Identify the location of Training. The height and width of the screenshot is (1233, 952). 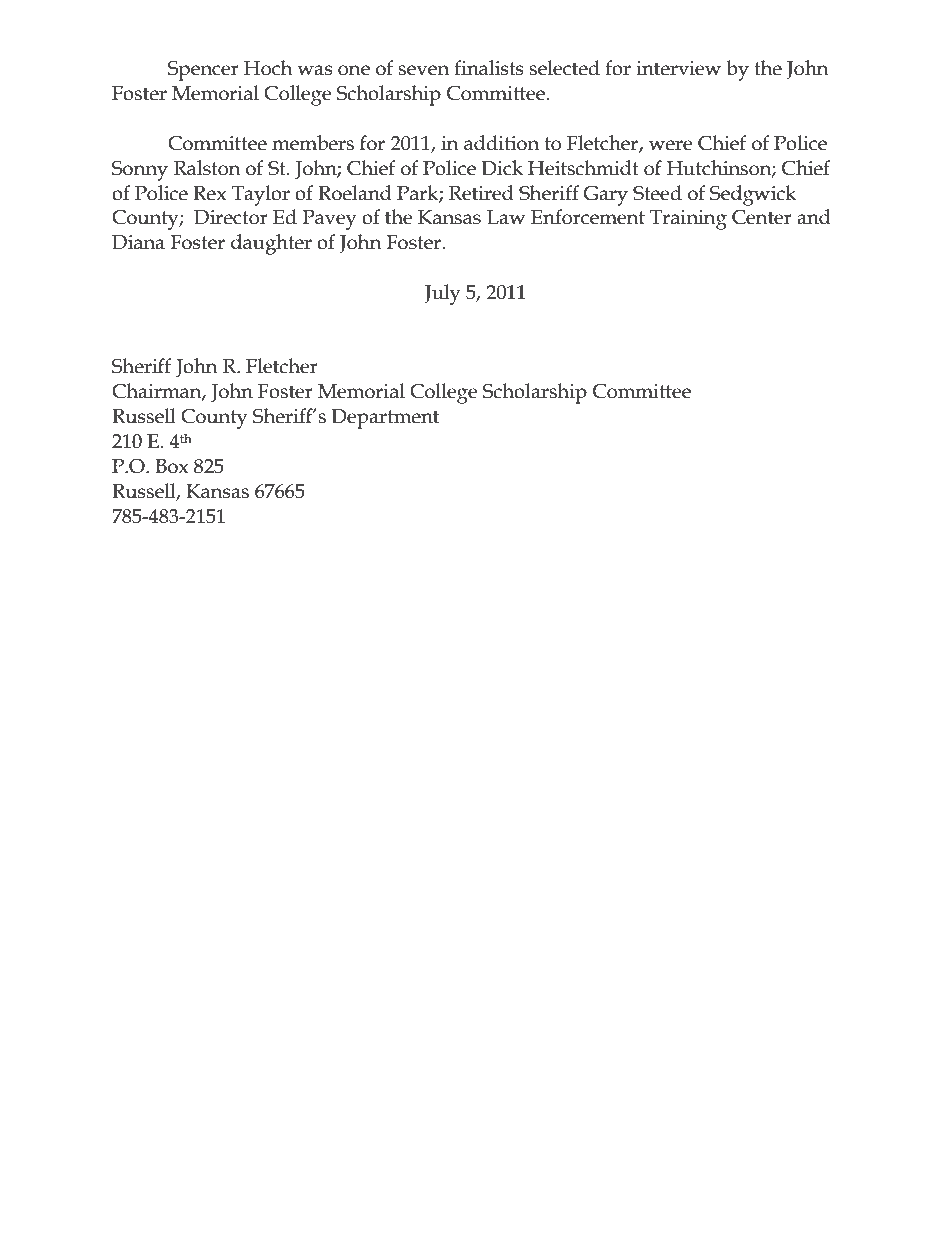
(688, 220).
